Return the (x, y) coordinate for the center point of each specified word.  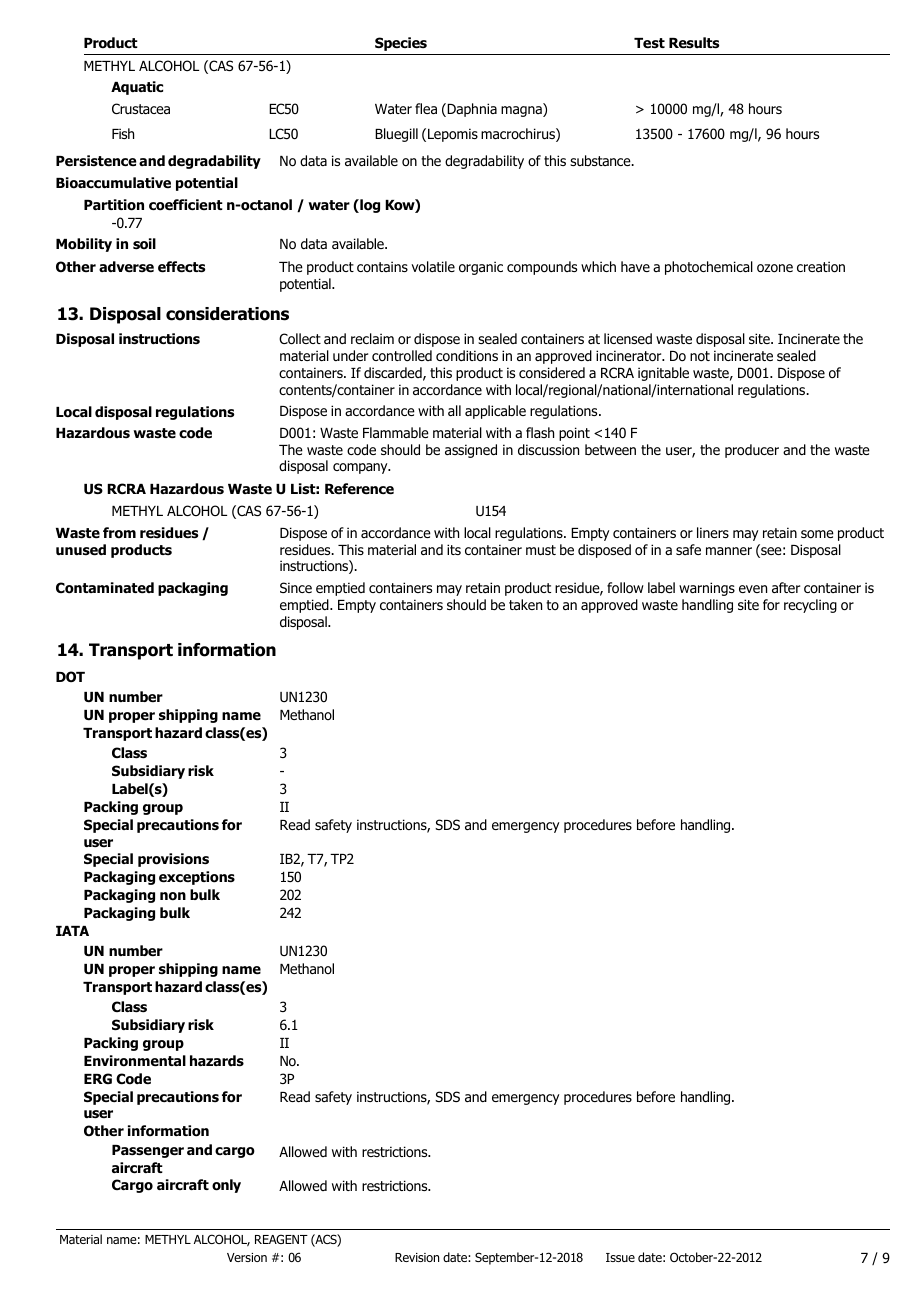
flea (426, 108)
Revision (417, 1257)
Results (694, 43)
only (226, 1186)
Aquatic (137, 88)
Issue (620, 1257)
